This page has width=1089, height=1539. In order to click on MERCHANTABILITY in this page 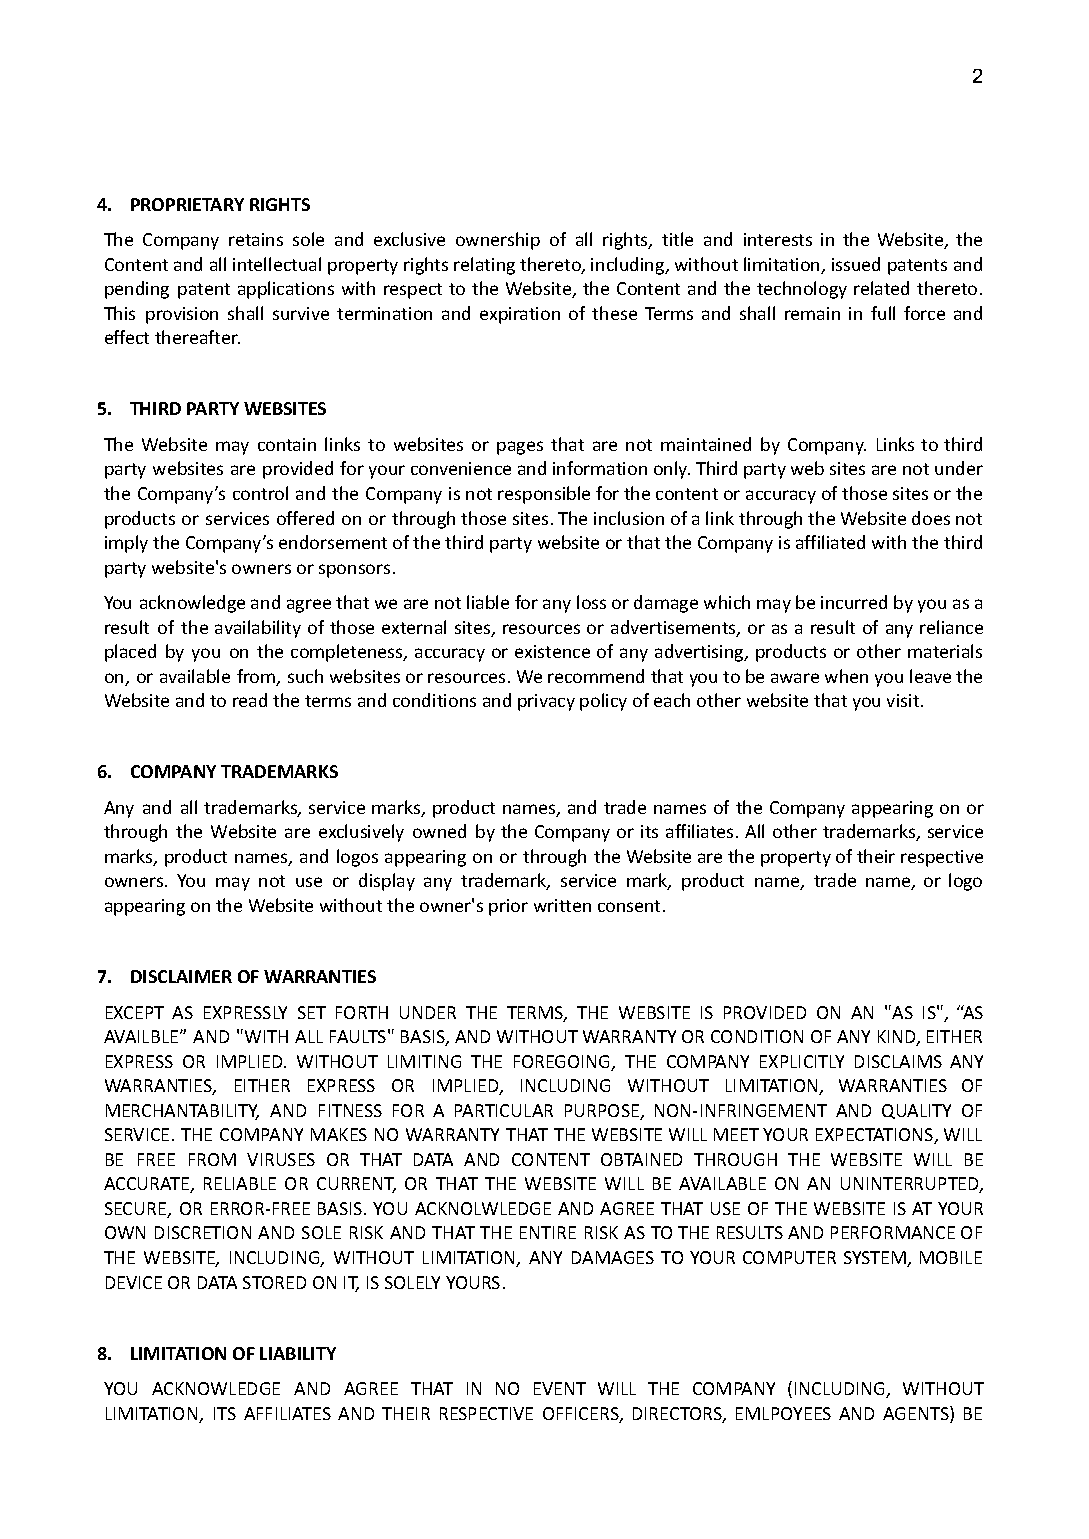, I will do `click(182, 1112)`.
